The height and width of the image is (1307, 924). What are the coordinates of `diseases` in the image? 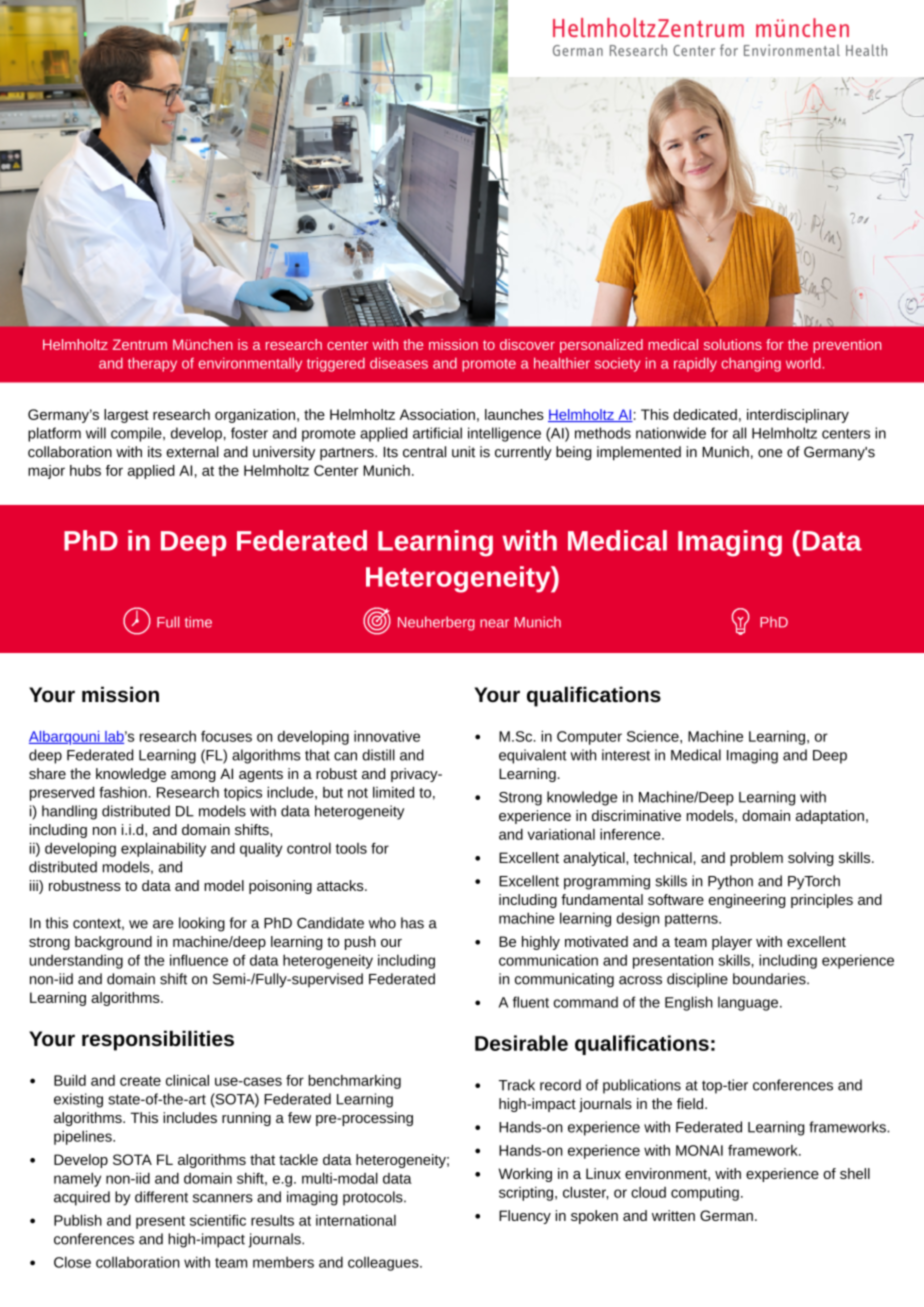 It's located at (399, 363).
